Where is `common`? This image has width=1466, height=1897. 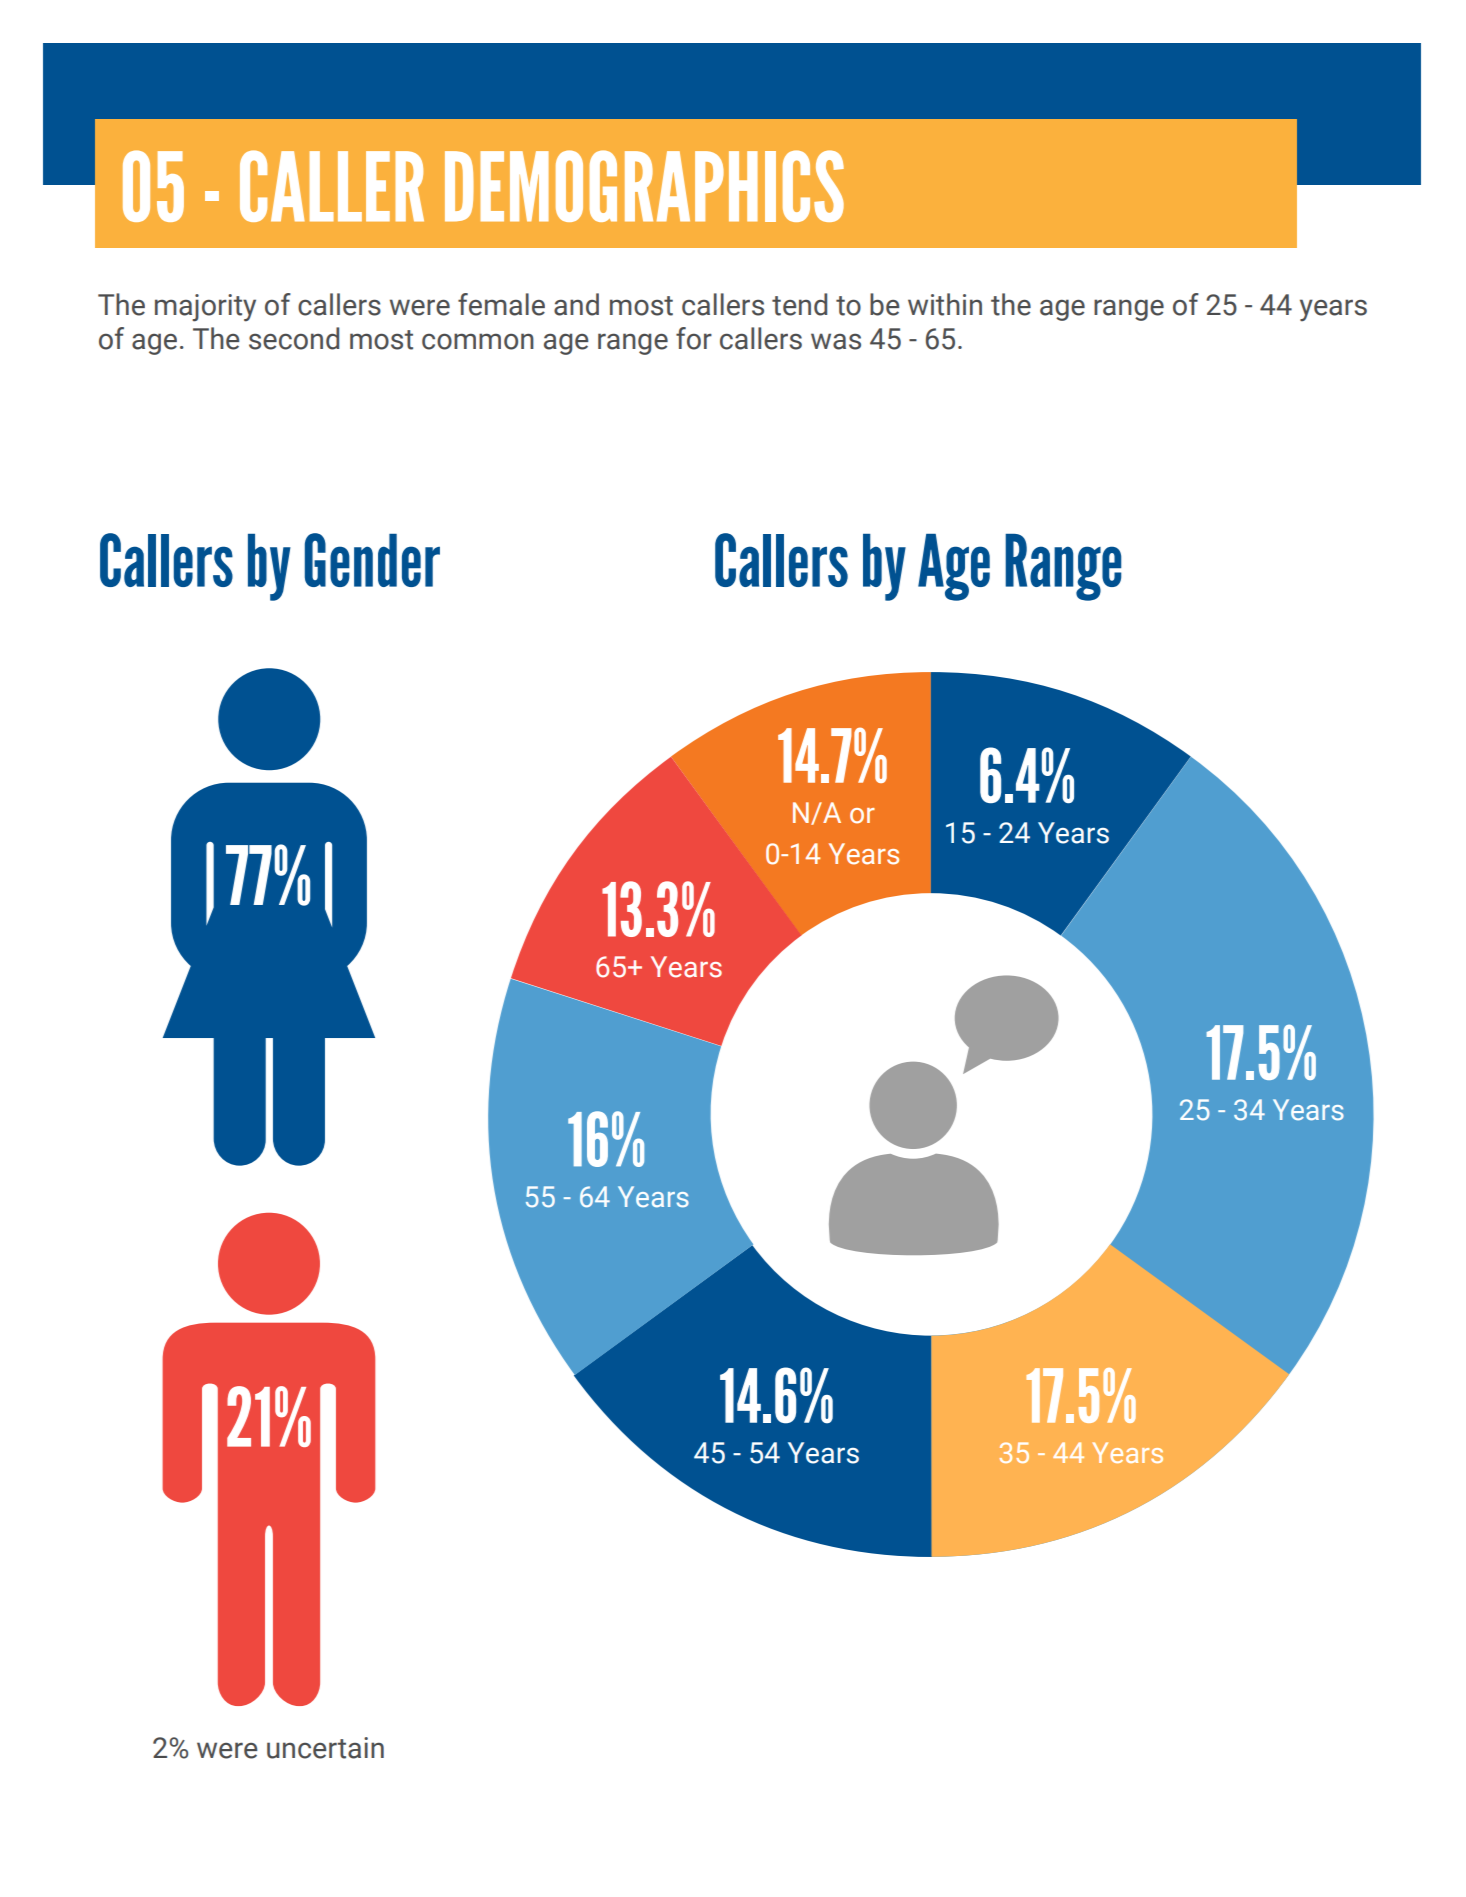 common is located at coordinates (478, 341).
